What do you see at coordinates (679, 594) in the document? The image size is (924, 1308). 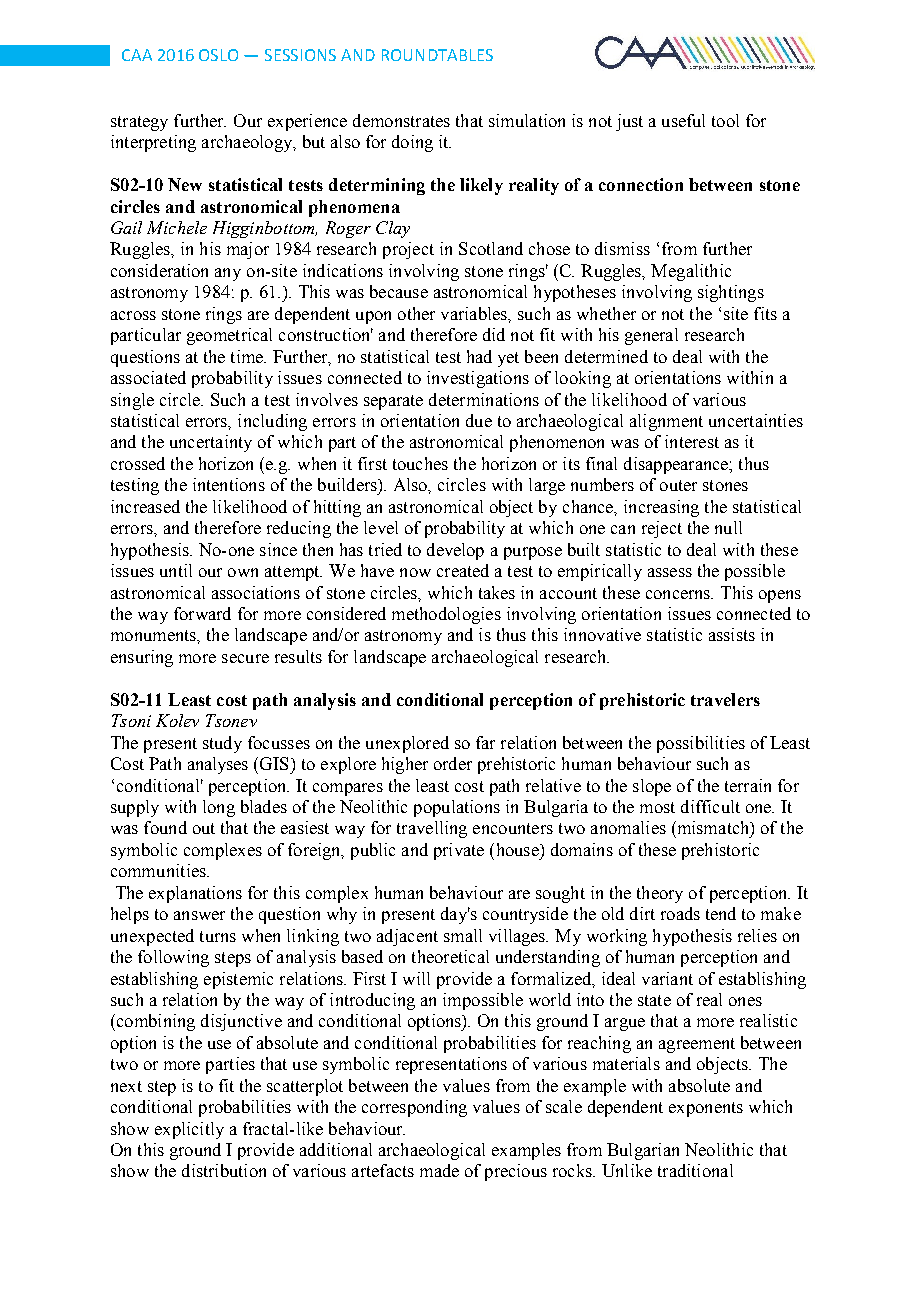 I see `concerns` at bounding box center [679, 594].
